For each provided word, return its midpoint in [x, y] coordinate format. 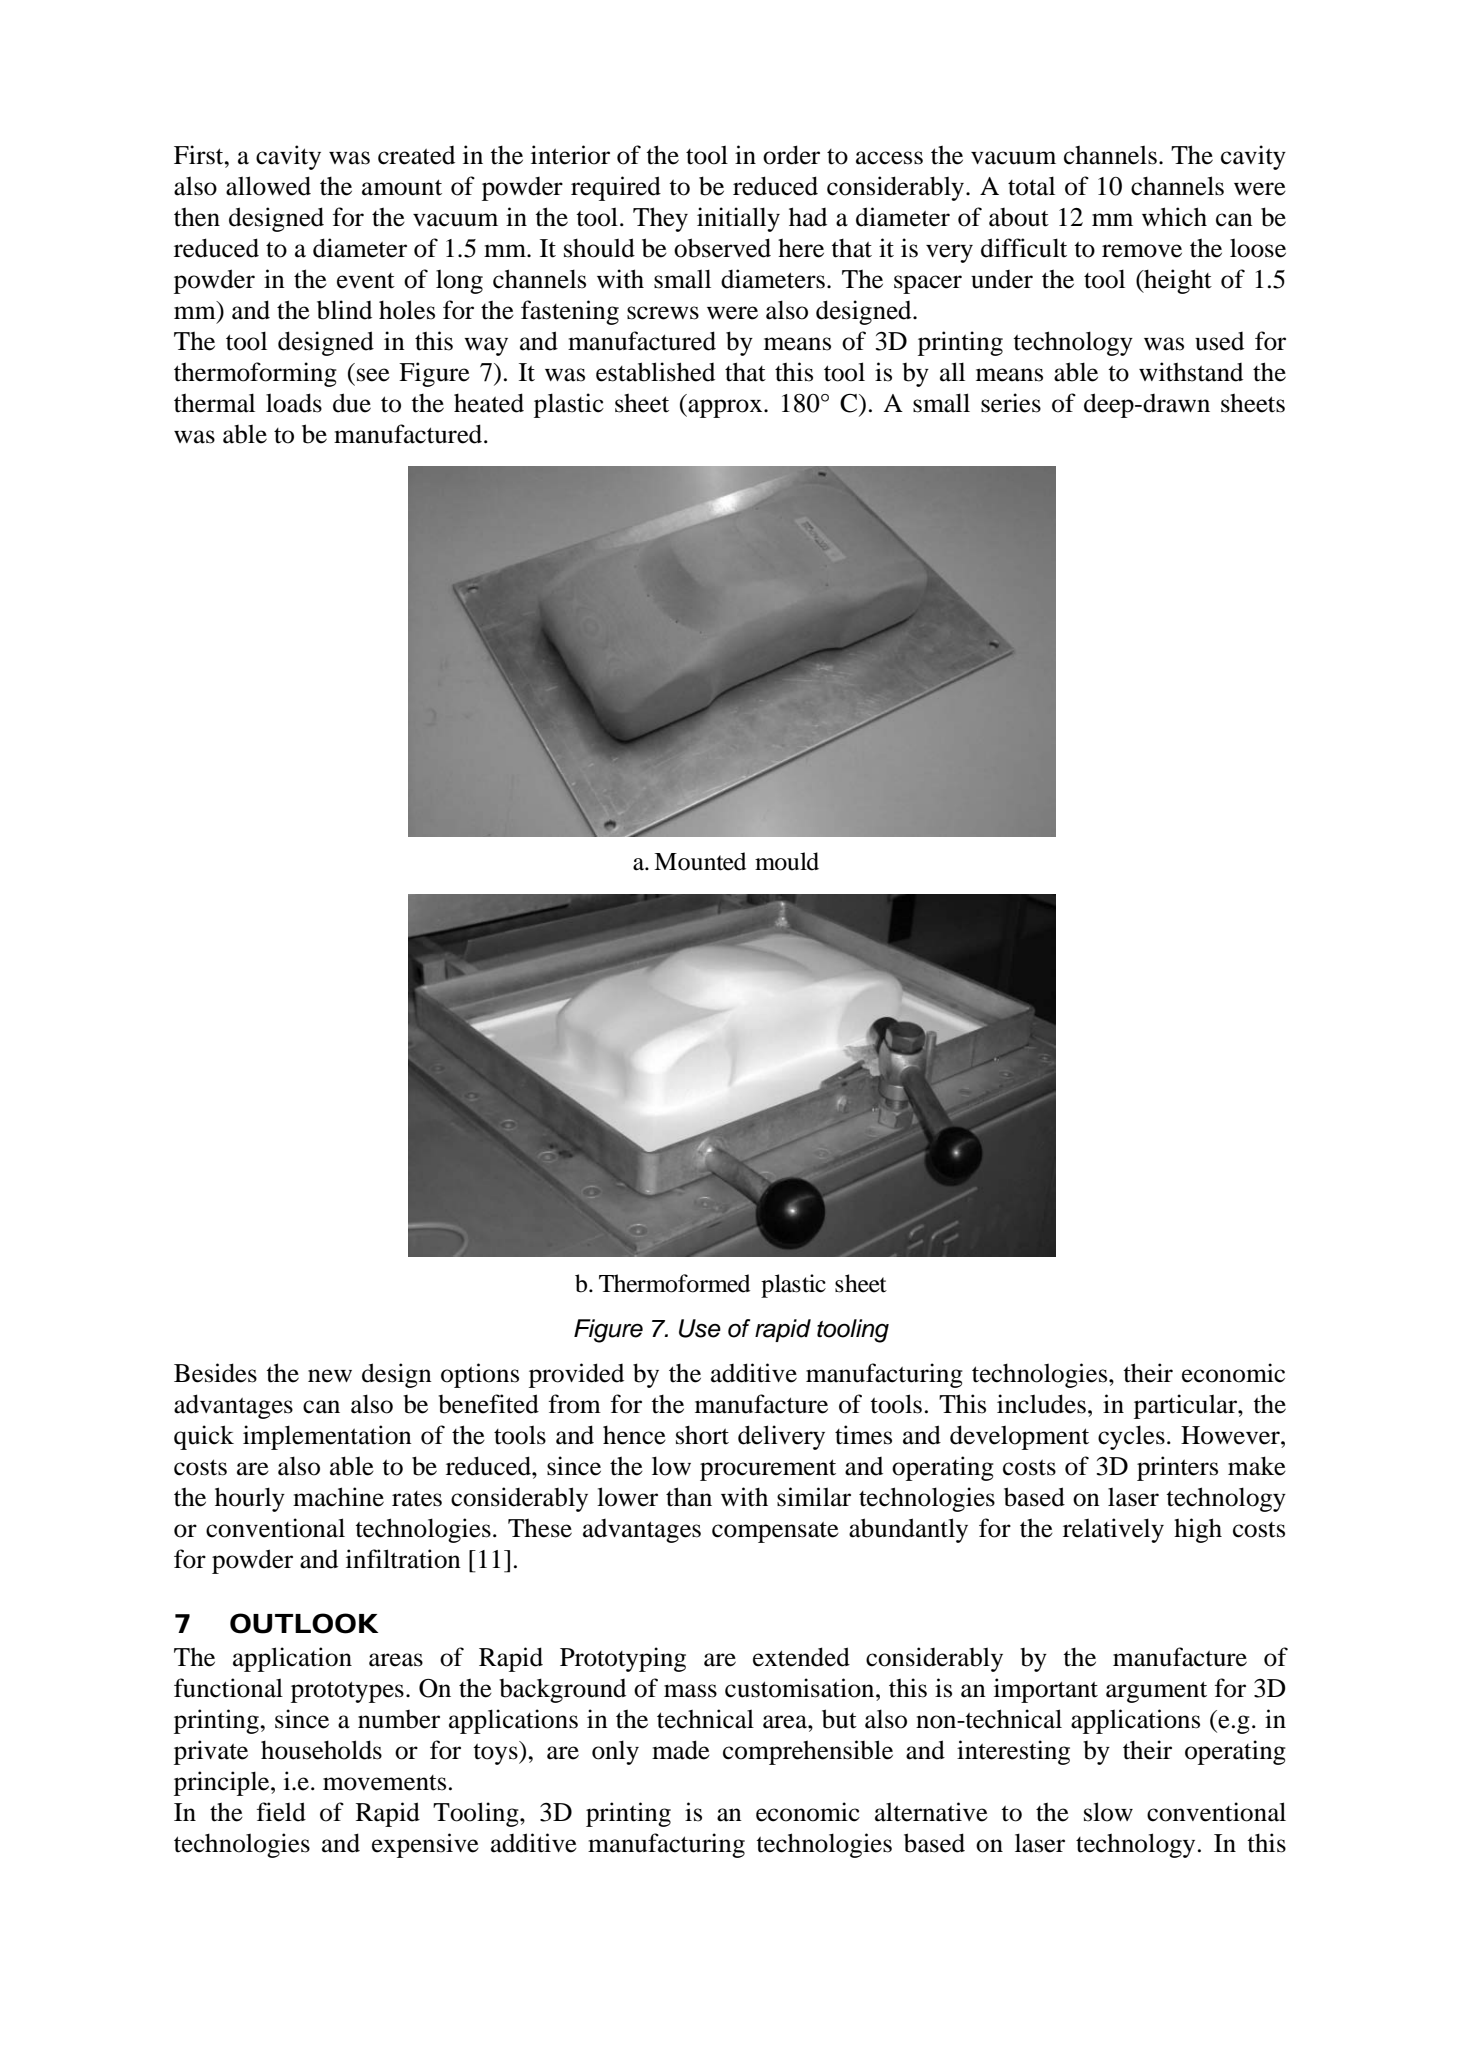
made [681, 1750]
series [1011, 403]
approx [725, 408]
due [352, 403]
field [281, 1812]
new [330, 1376]
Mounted [700, 861]
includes [1041, 1404]
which [1174, 217]
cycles [1131, 1437]
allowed [268, 186]
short [702, 1435]
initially [738, 219]
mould [787, 861]
